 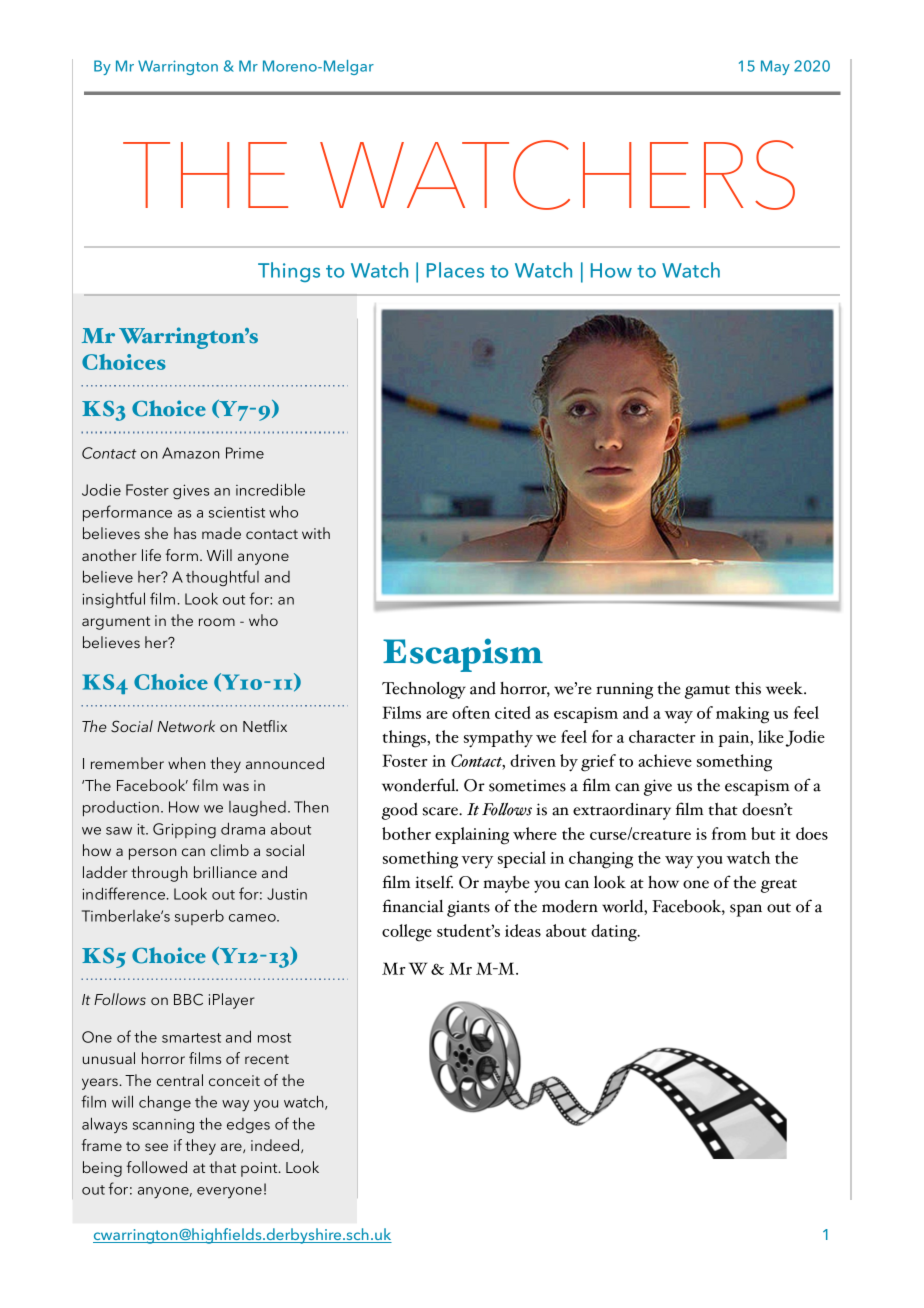 I want to click on dating, so click(x=615, y=933).
